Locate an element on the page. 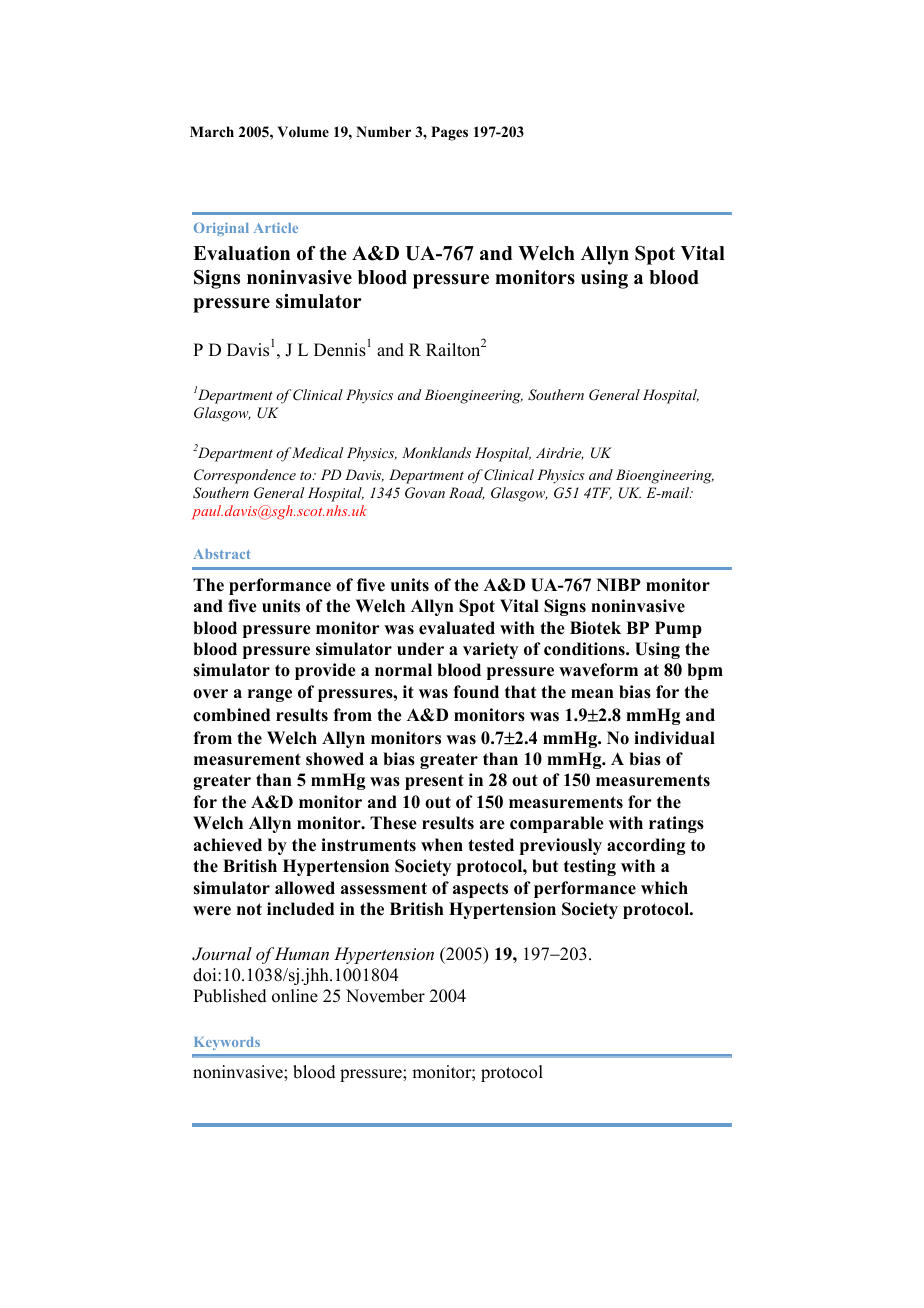  online is located at coordinates (295, 996).
